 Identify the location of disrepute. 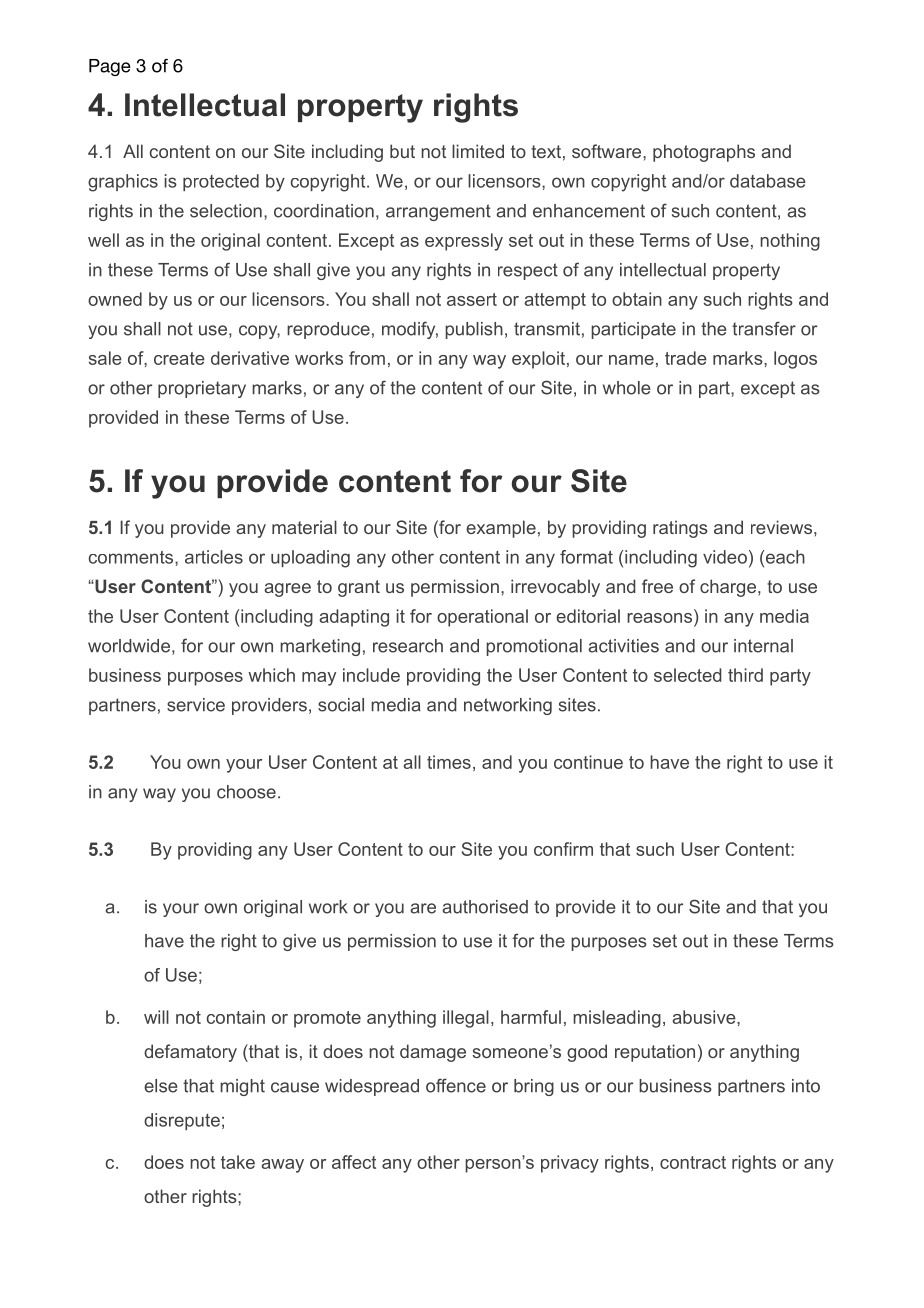
(182, 1121).
